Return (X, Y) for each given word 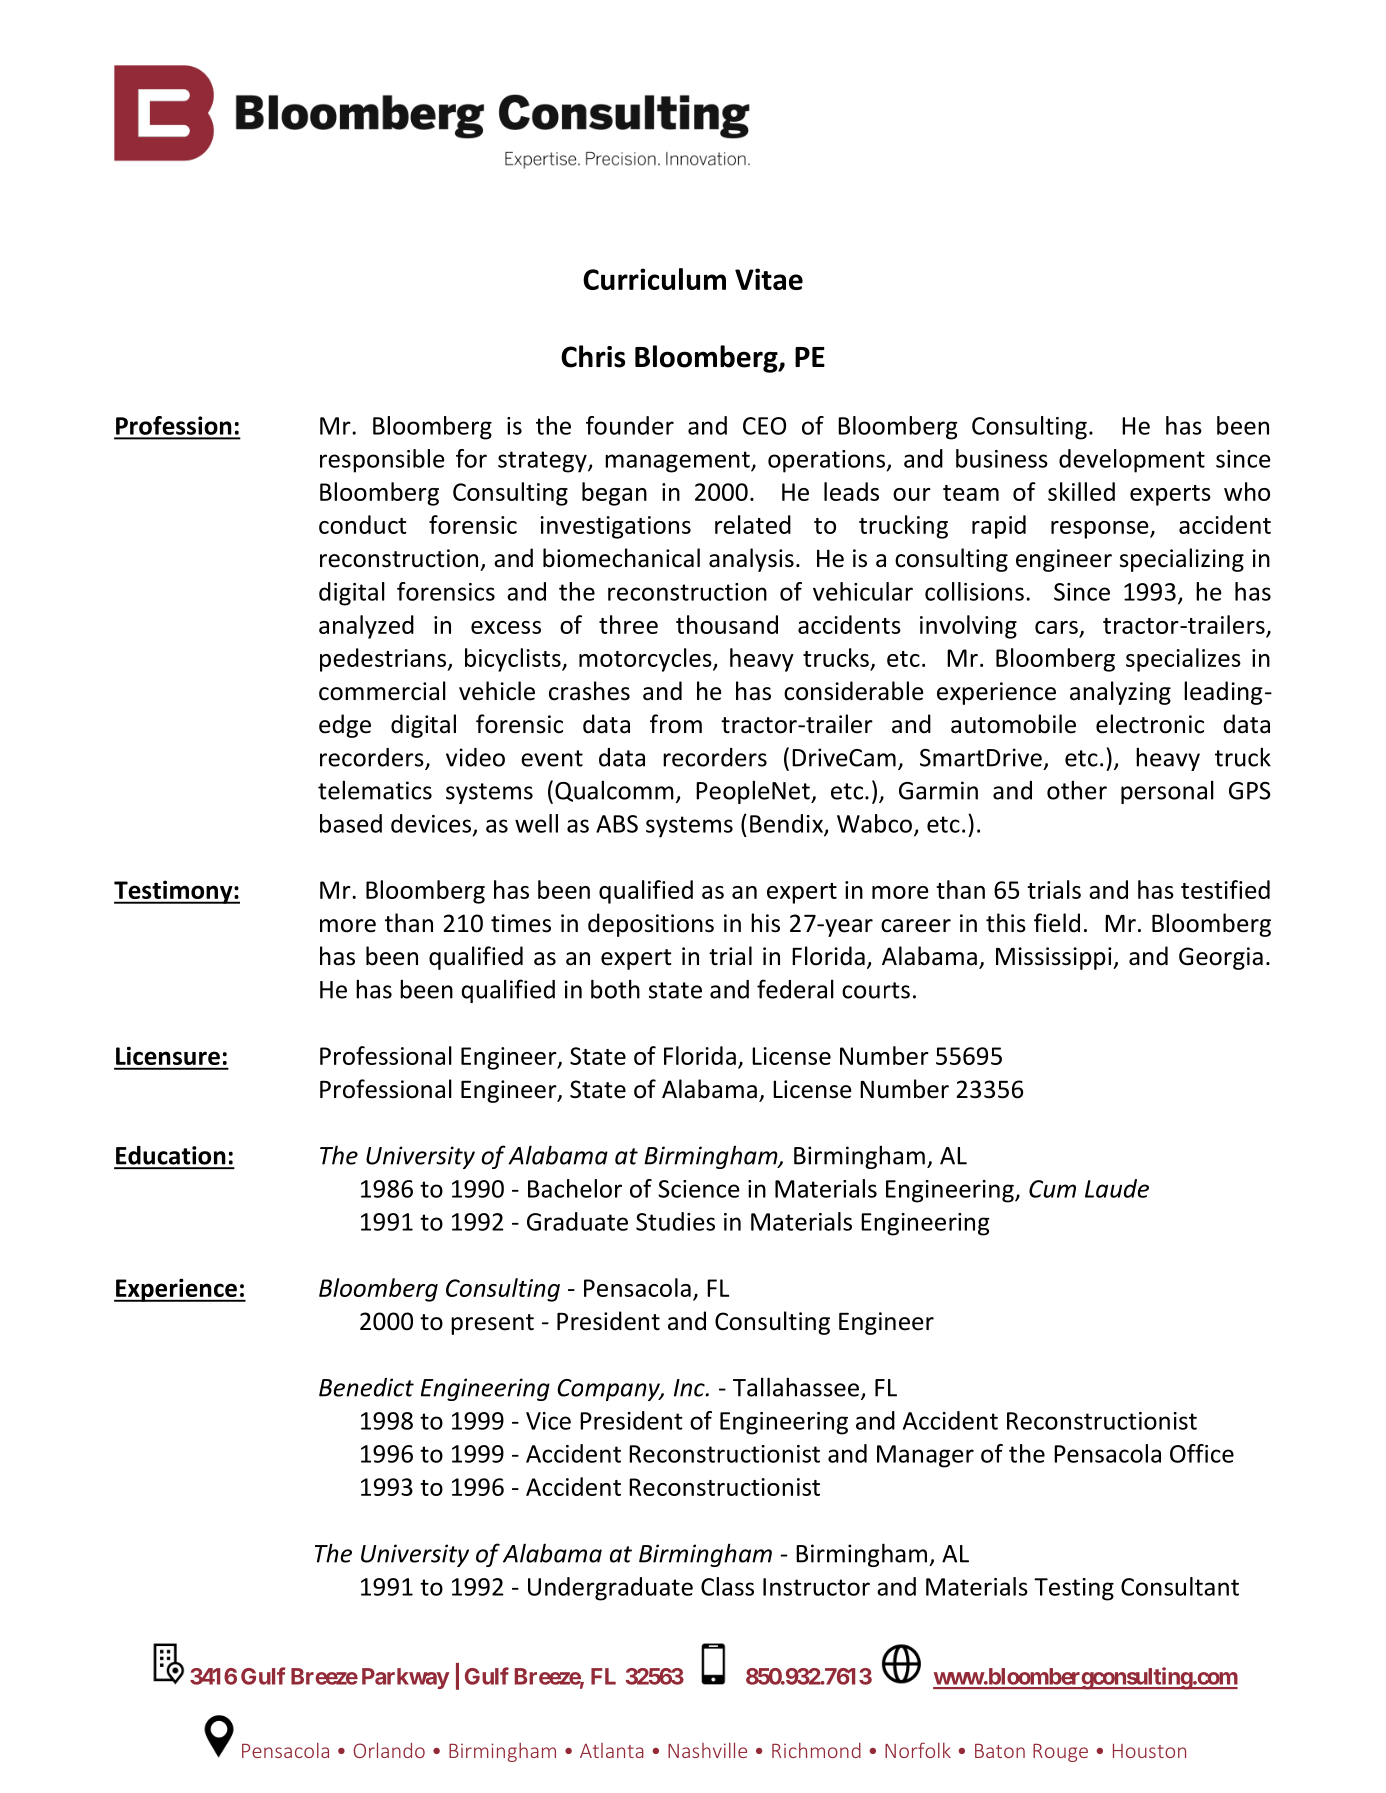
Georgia (1221, 958)
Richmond (816, 1750)
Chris (593, 356)
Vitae (769, 279)
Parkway (405, 1678)
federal (795, 989)
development (1132, 461)
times (521, 923)
